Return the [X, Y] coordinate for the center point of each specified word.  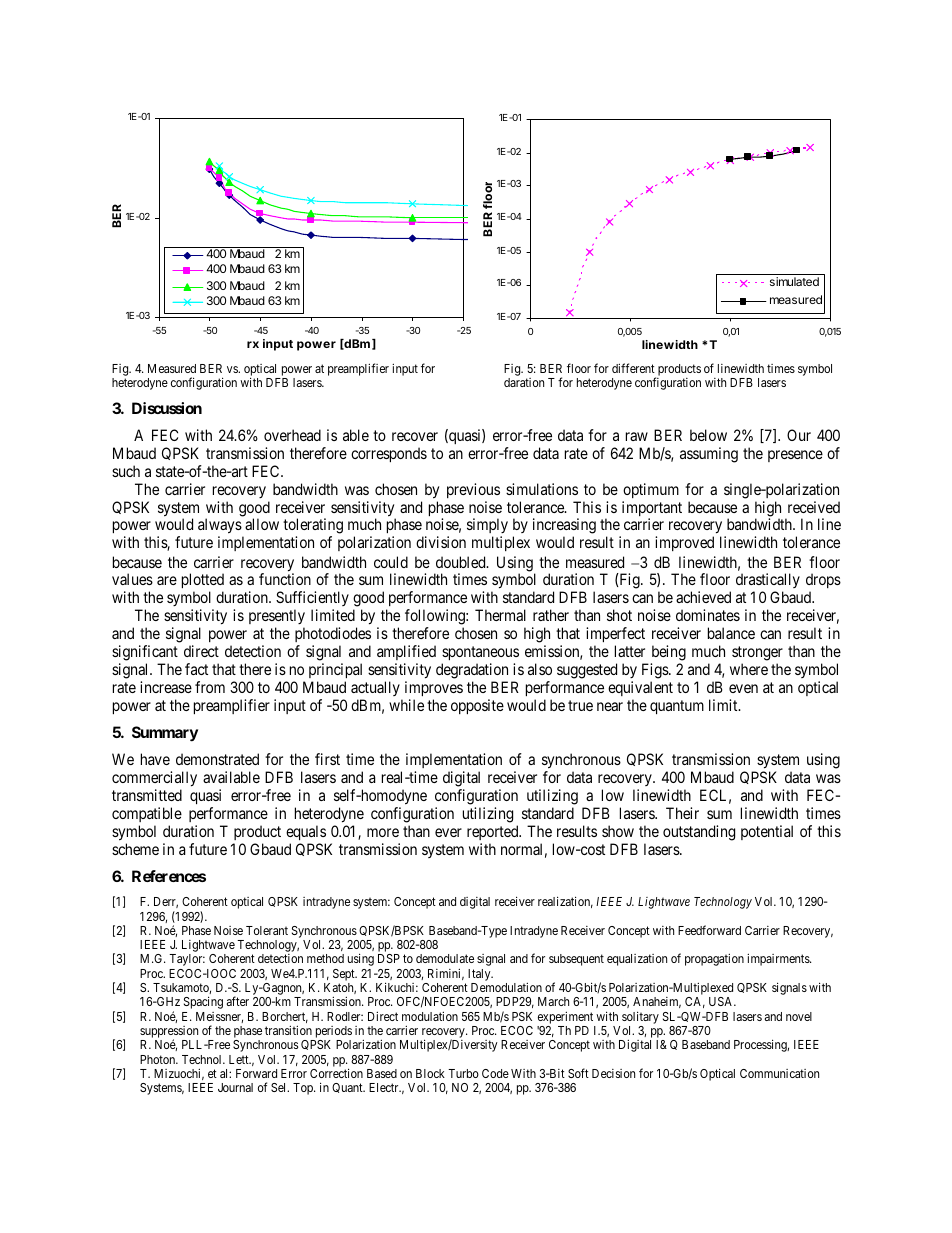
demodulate [445, 958]
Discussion [167, 408]
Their [682, 813]
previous [473, 490]
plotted [203, 582]
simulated [794, 281]
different [633, 368]
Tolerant [267, 930]
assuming [709, 455]
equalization [637, 960]
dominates [708, 615]
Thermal [500, 615]
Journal [235, 1087]
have [155, 759]
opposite [477, 706]
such [126, 471]
